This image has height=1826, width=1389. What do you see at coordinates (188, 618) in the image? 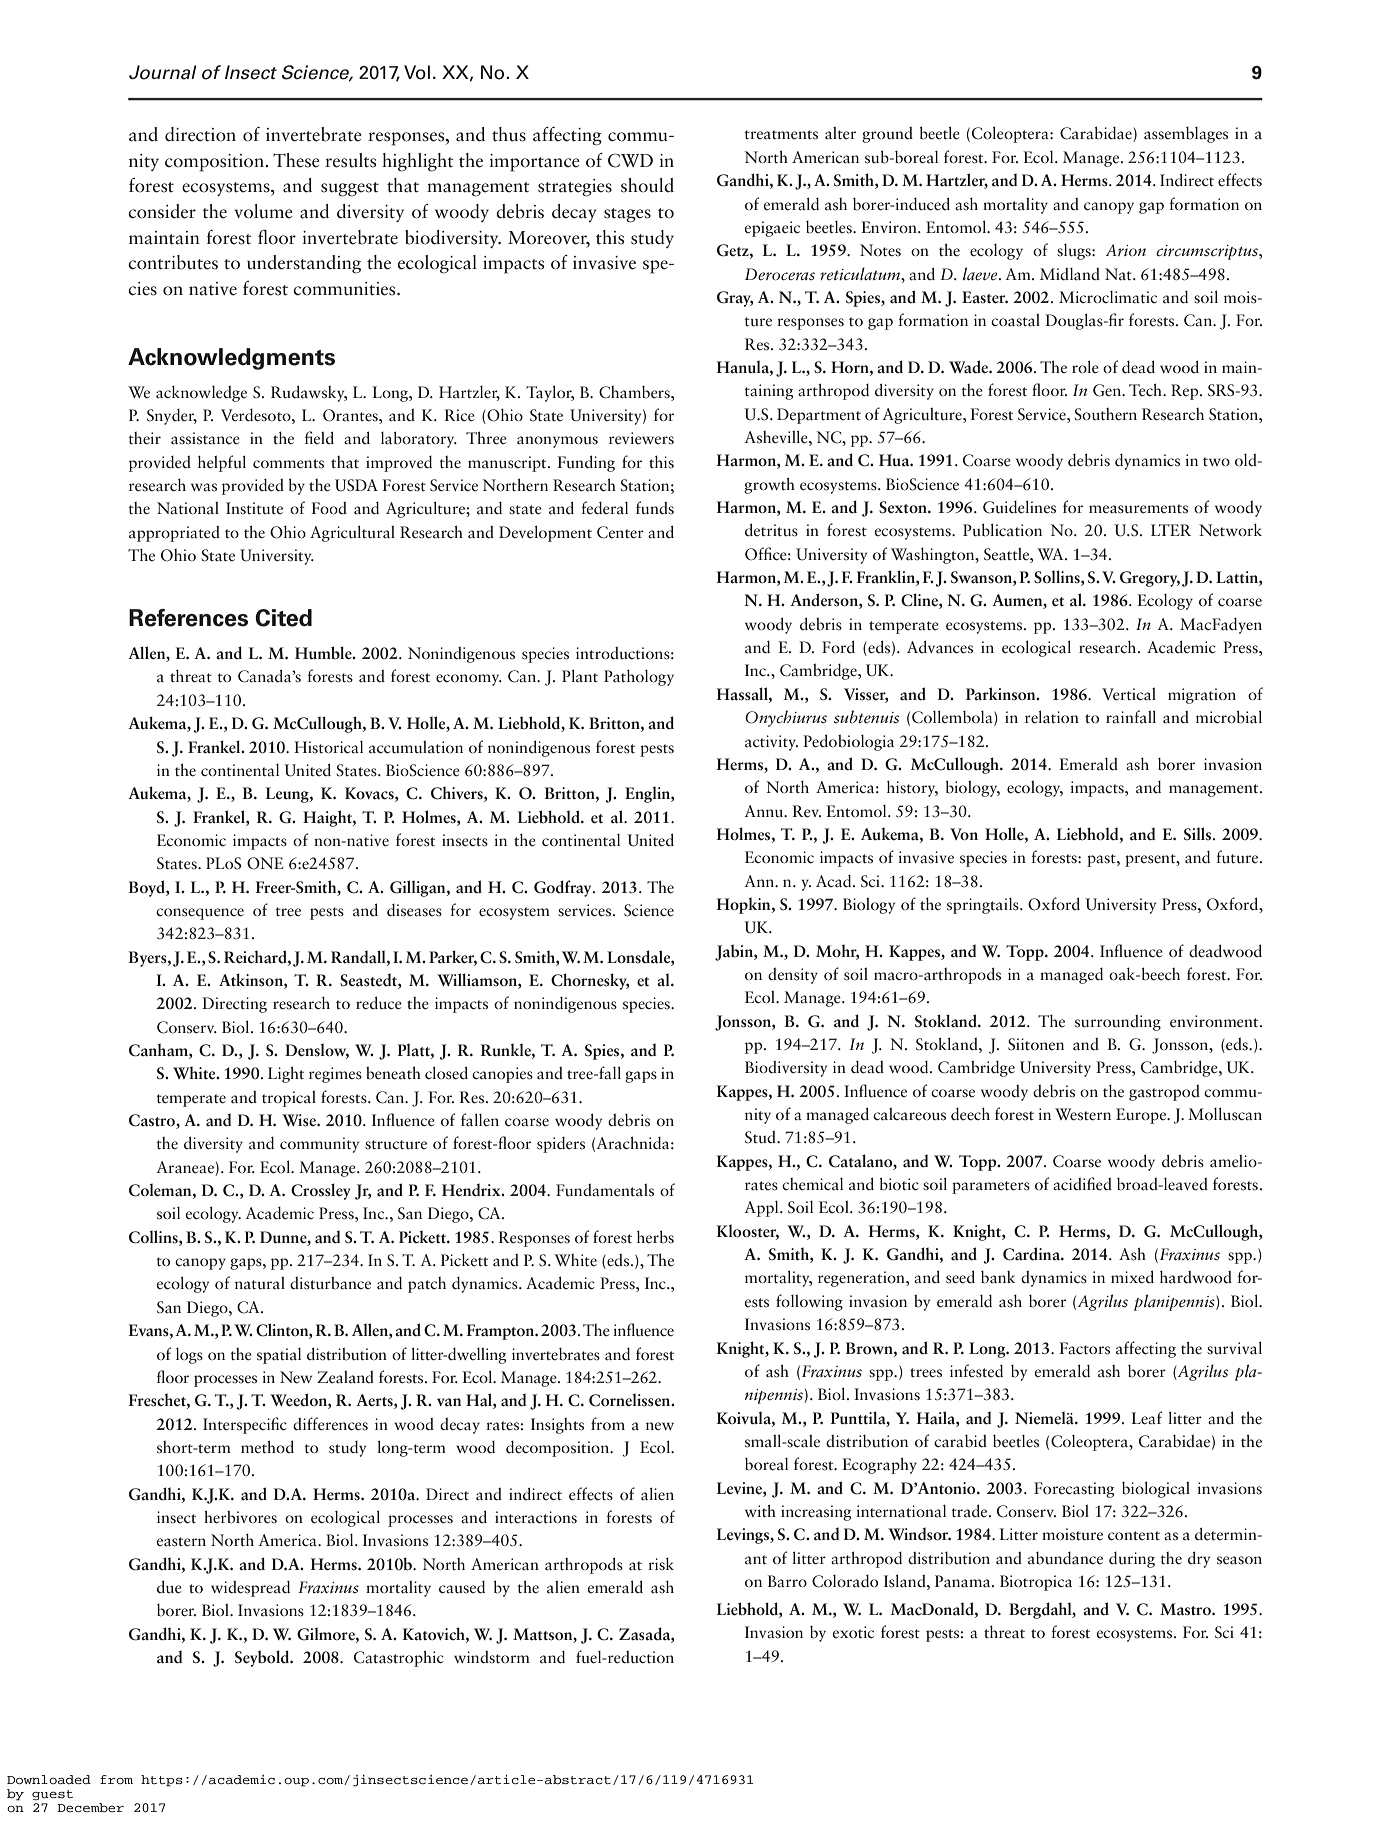
I see `References` at bounding box center [188, 618].
